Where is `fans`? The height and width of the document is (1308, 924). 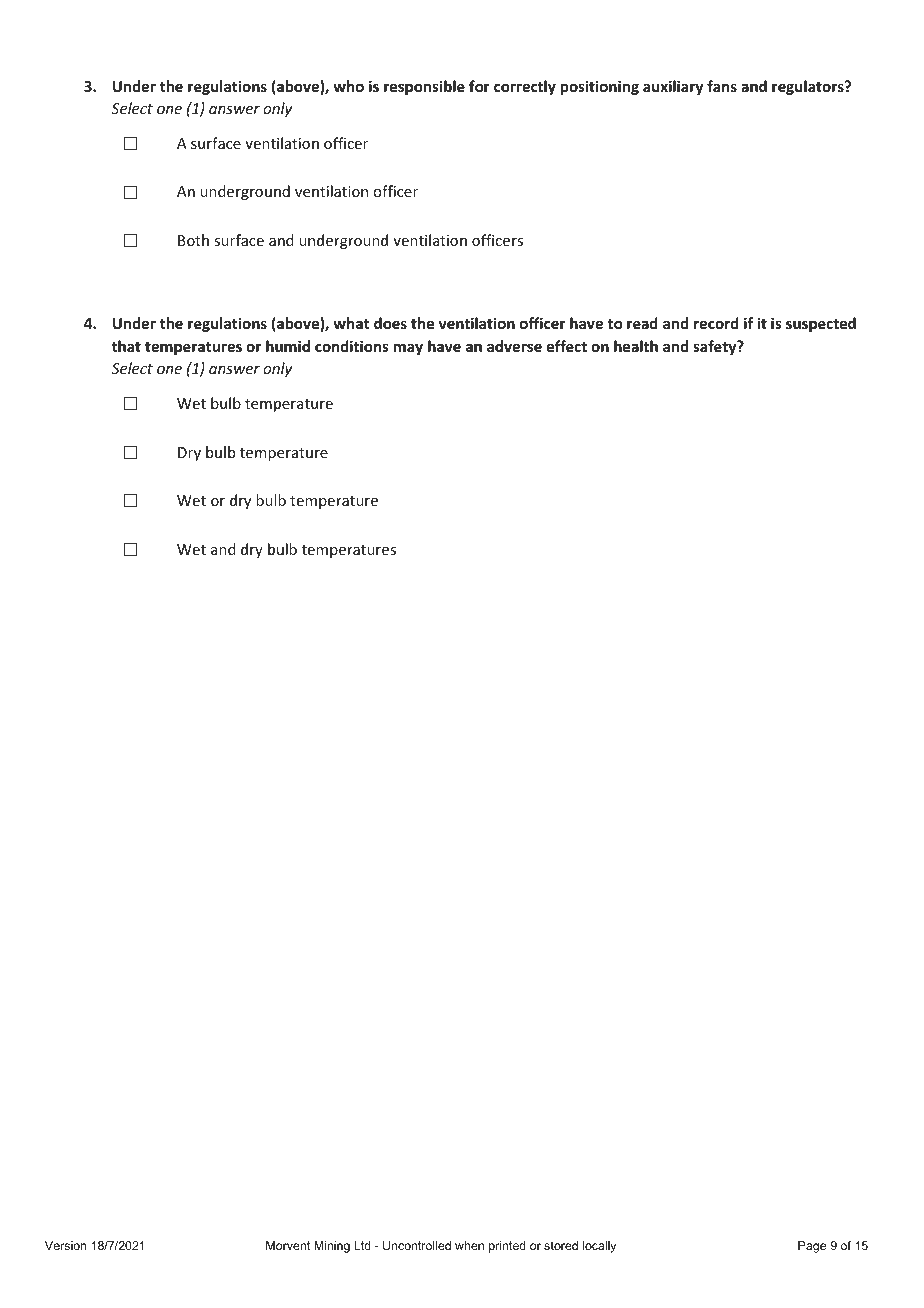
fans is located at coordinates (722, 86).
